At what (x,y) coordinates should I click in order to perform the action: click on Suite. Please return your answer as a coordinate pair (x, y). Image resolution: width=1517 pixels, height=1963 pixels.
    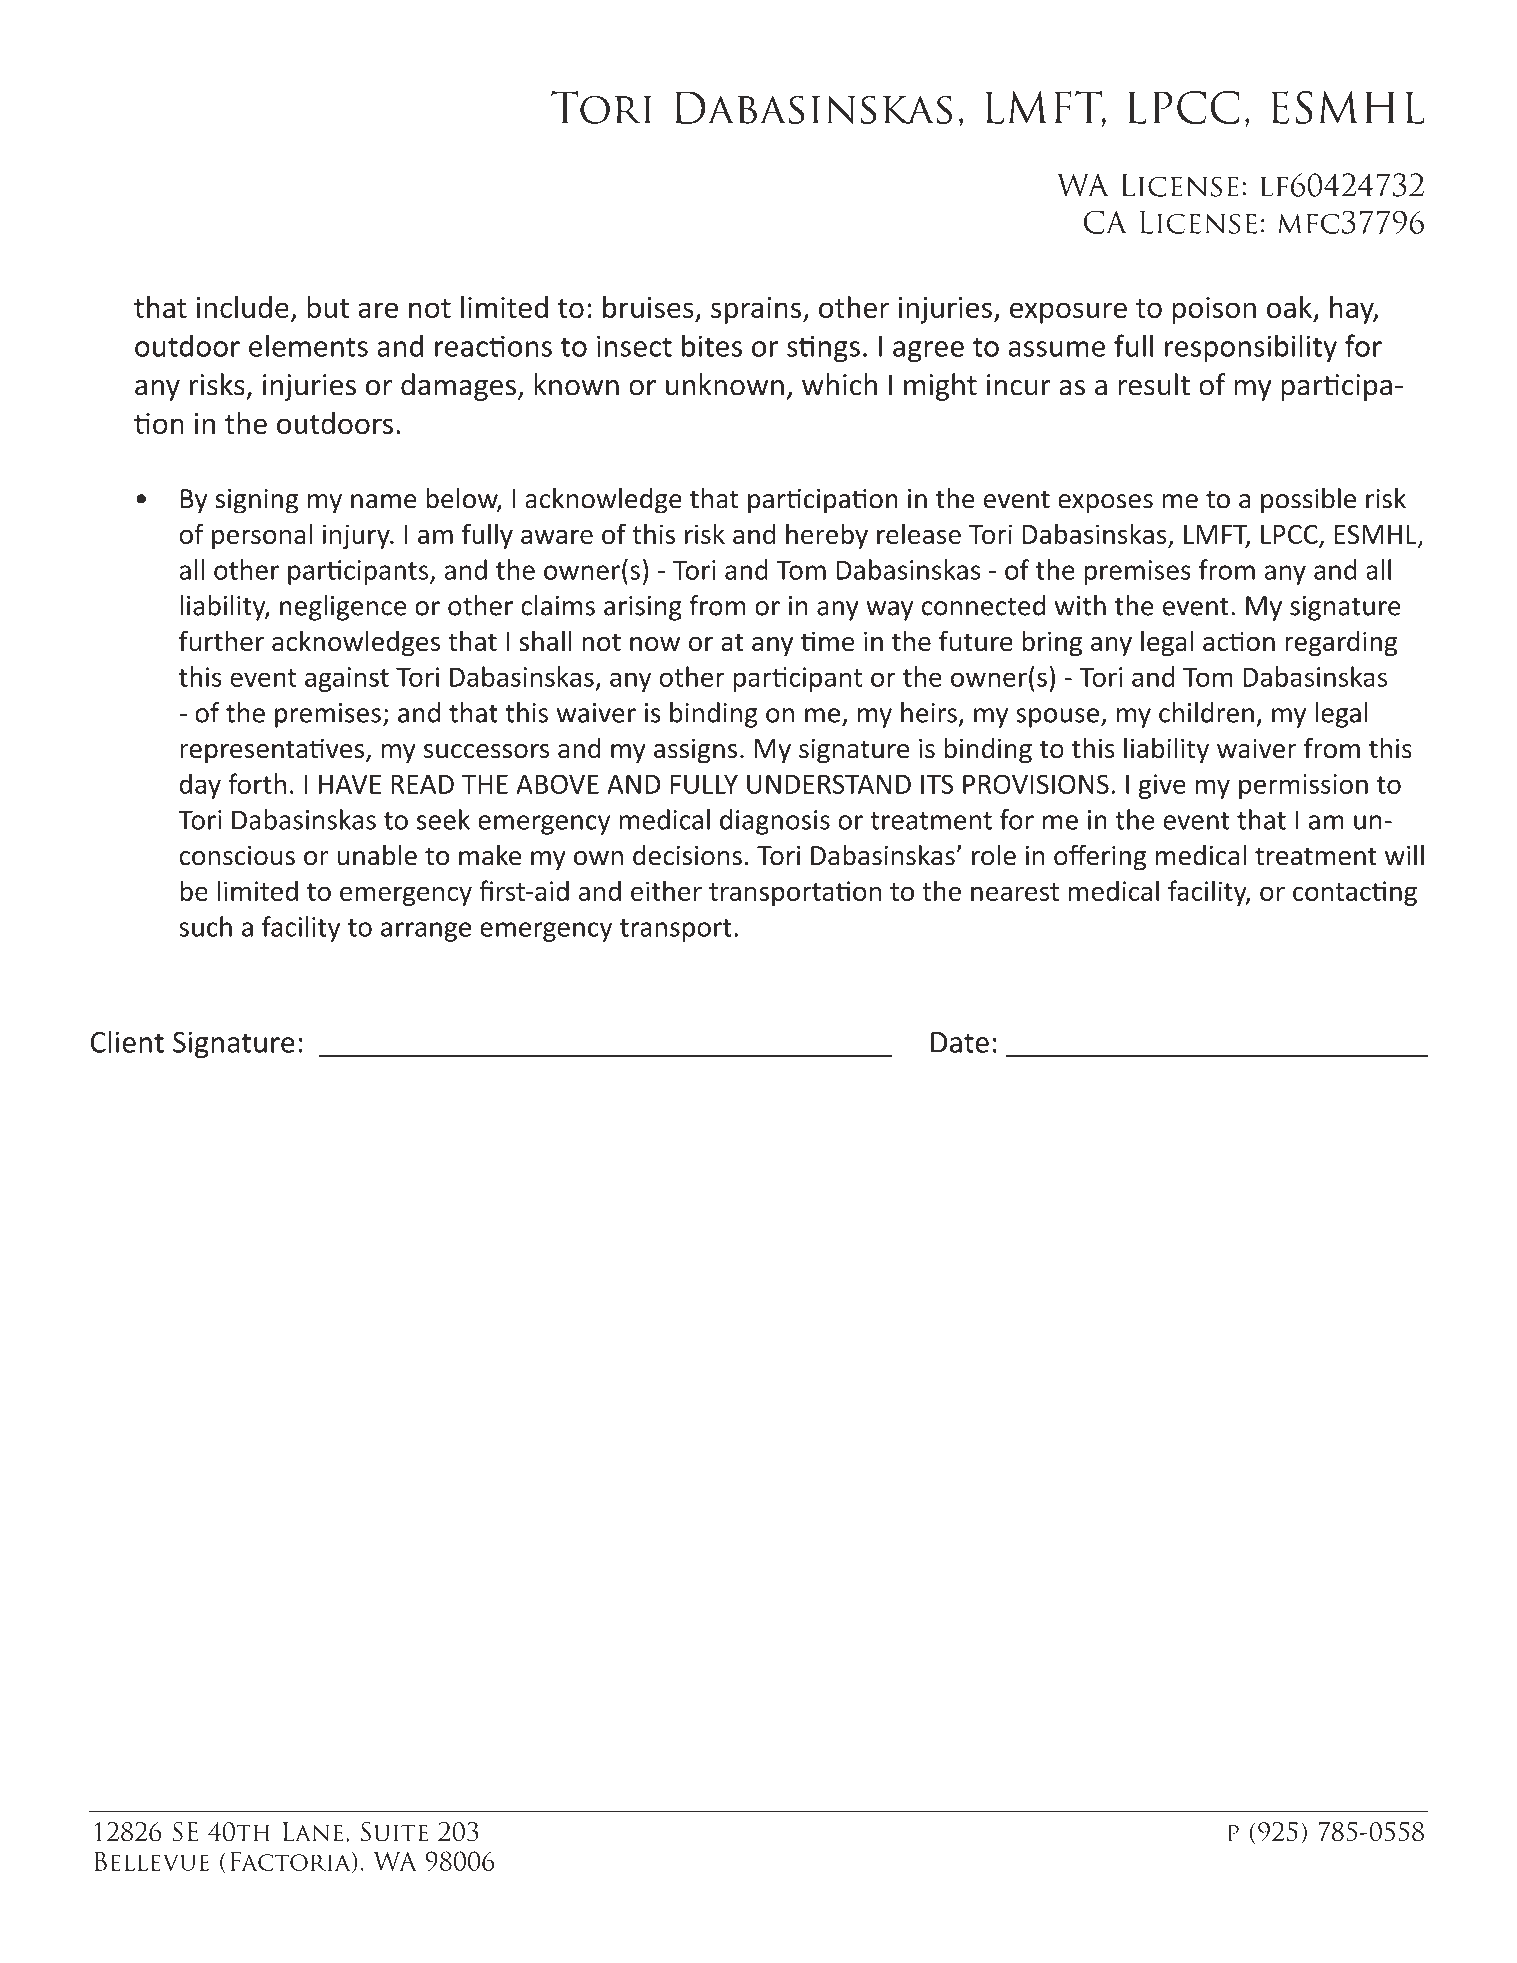
    Looking at the image, I should click on (394, 1832).
